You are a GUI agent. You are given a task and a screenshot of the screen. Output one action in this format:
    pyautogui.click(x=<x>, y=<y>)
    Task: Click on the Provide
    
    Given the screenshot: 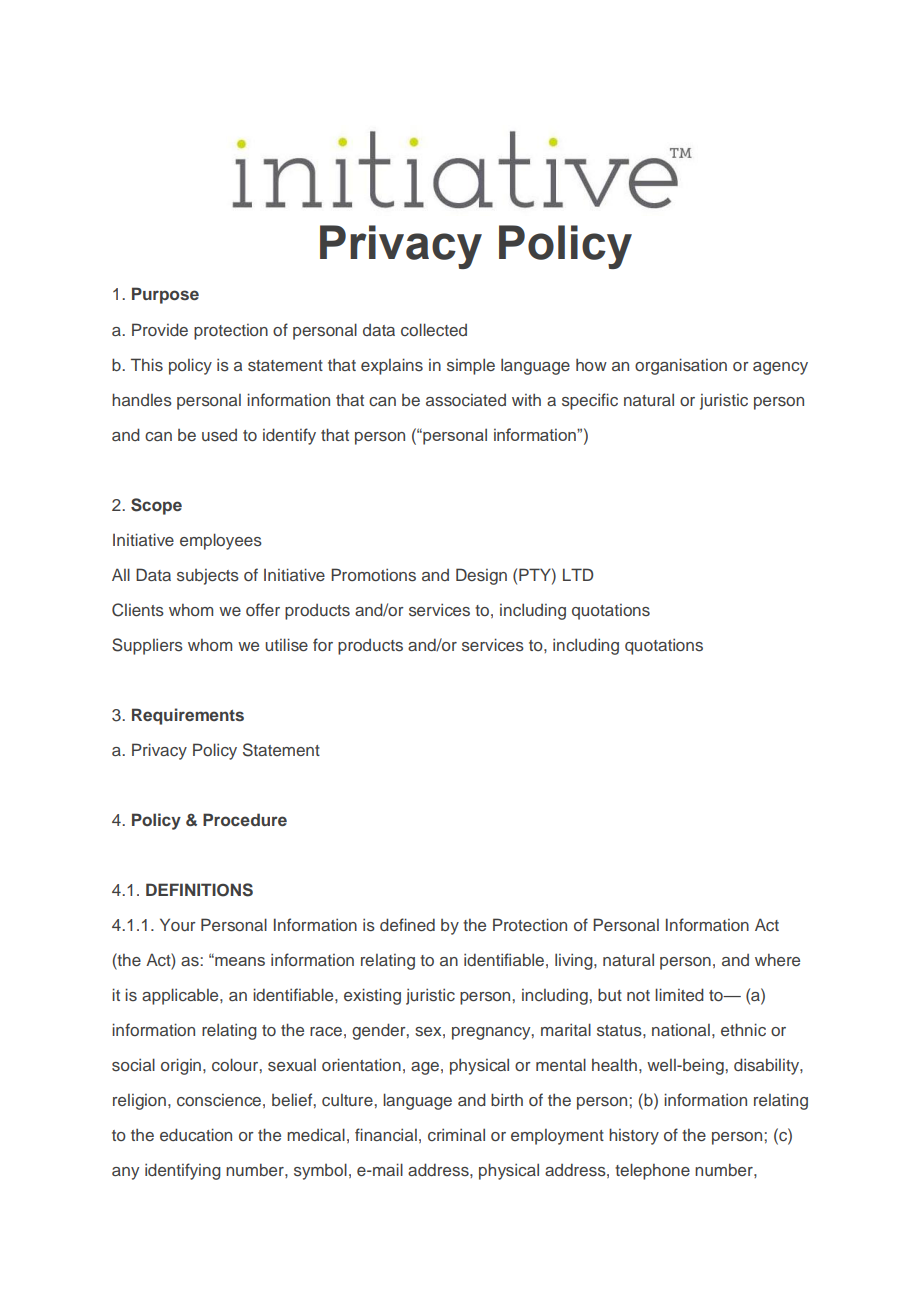 What is the action you would take?
    pyautogui.click(x=160, y=329)
